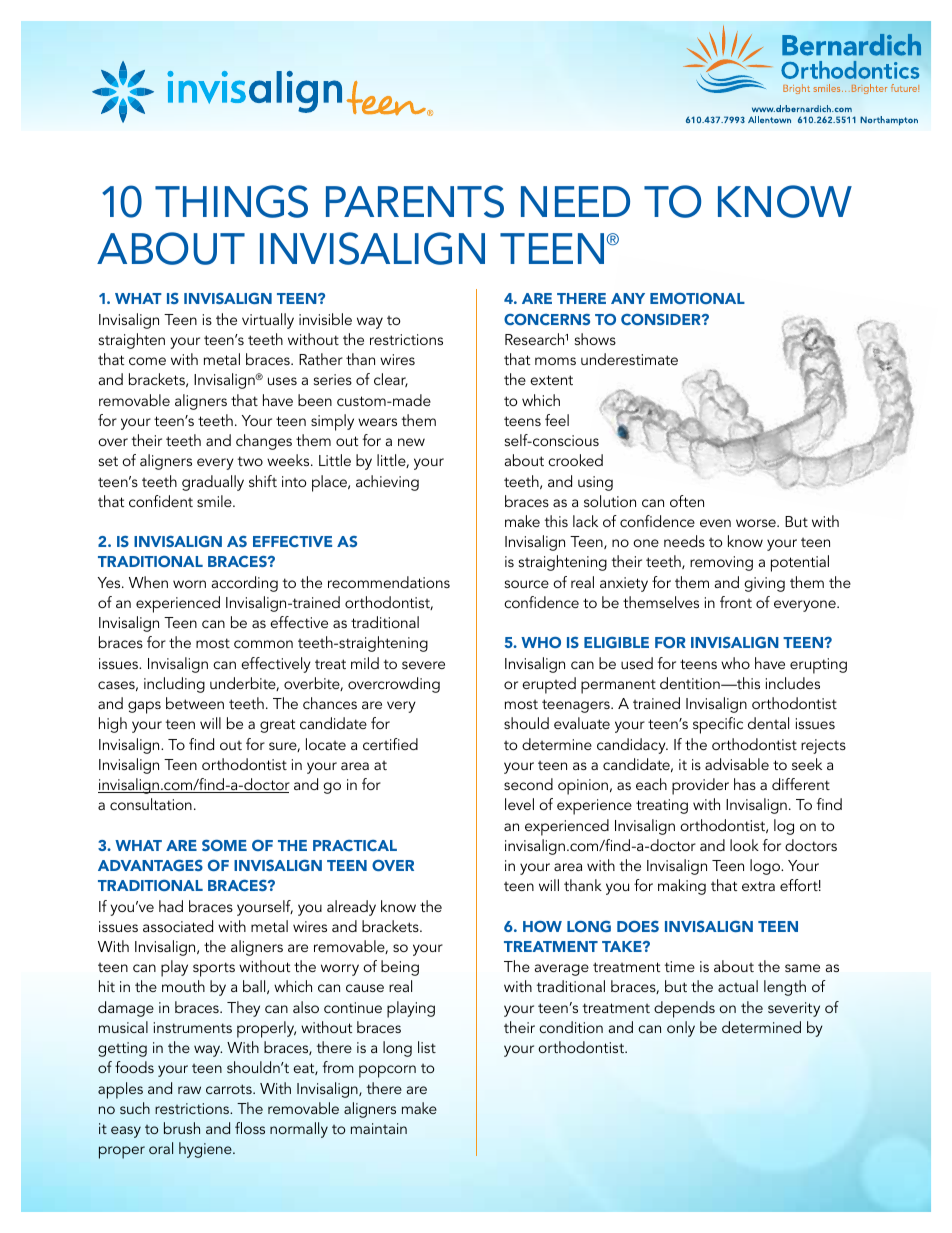 This screenshot has height=1233, width=952. Describe the element at coordinates (151, 804) in the screenshot. I see `consultation` at that location.
